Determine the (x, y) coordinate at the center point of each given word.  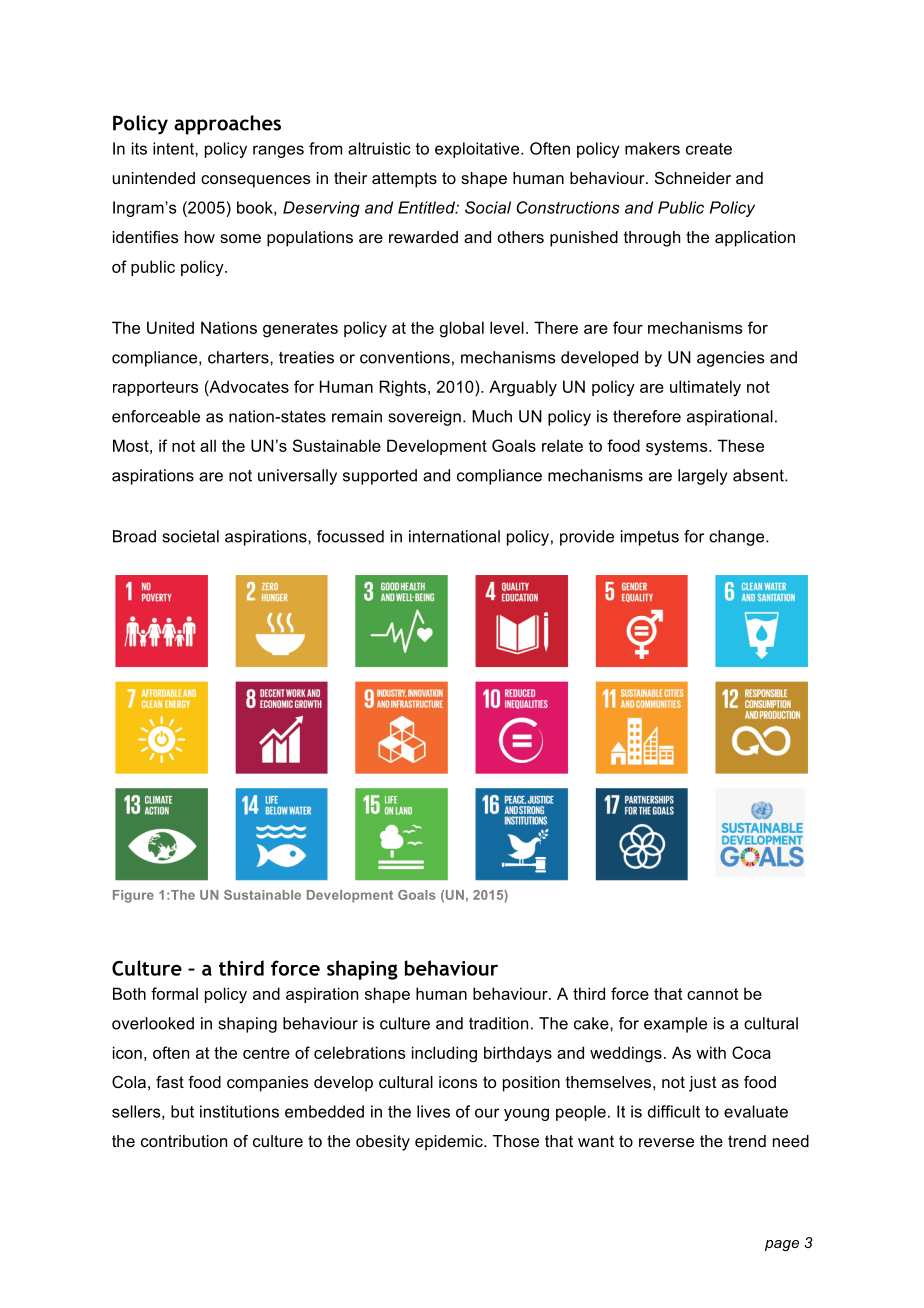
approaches (227, 125)
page (782, 1245)
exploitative (478, 150)
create (709, 149)
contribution (184, 1141)
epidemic (450, 1143)
